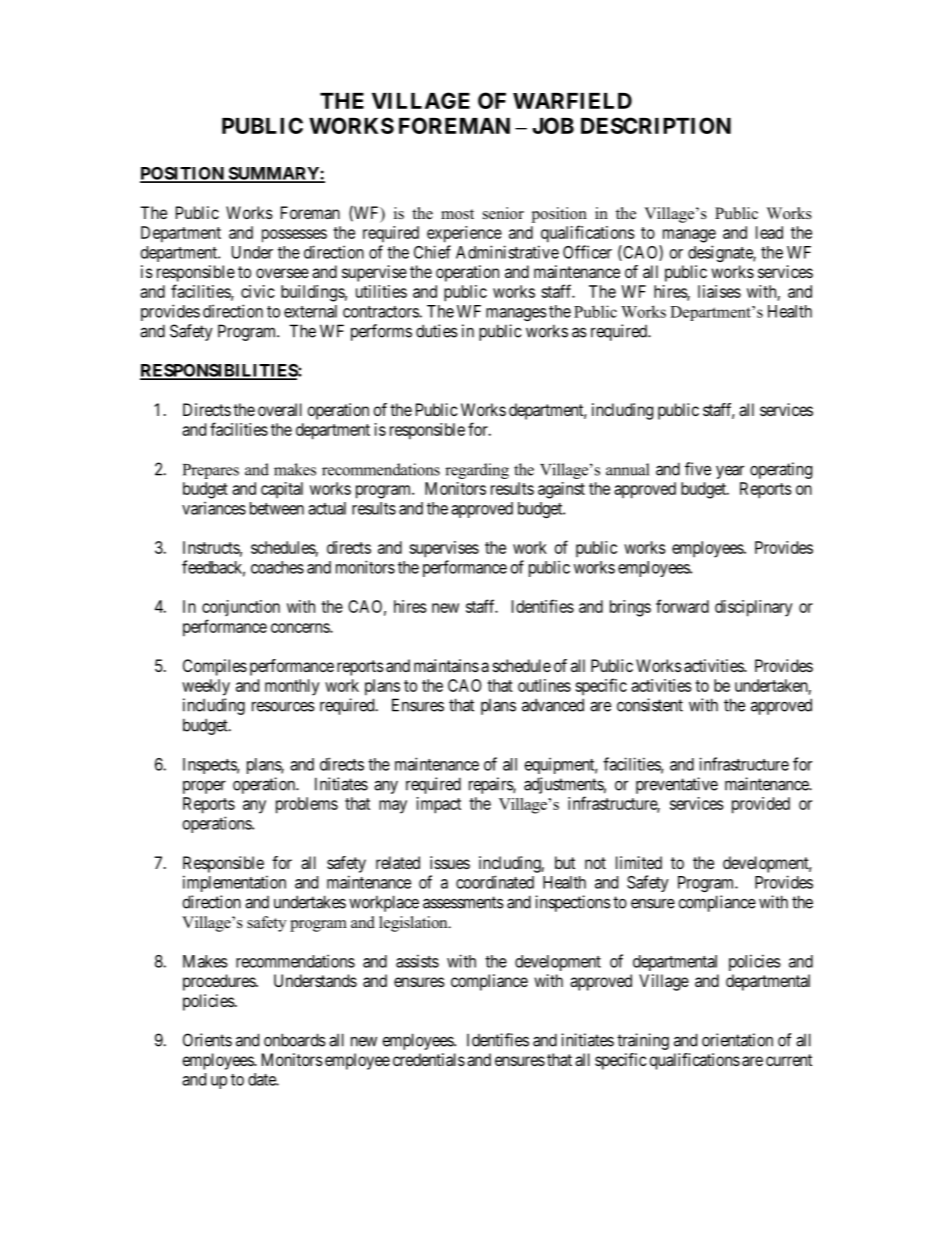 The image size is (952, 1233). I want to click on coaches, so click(277, 567).
